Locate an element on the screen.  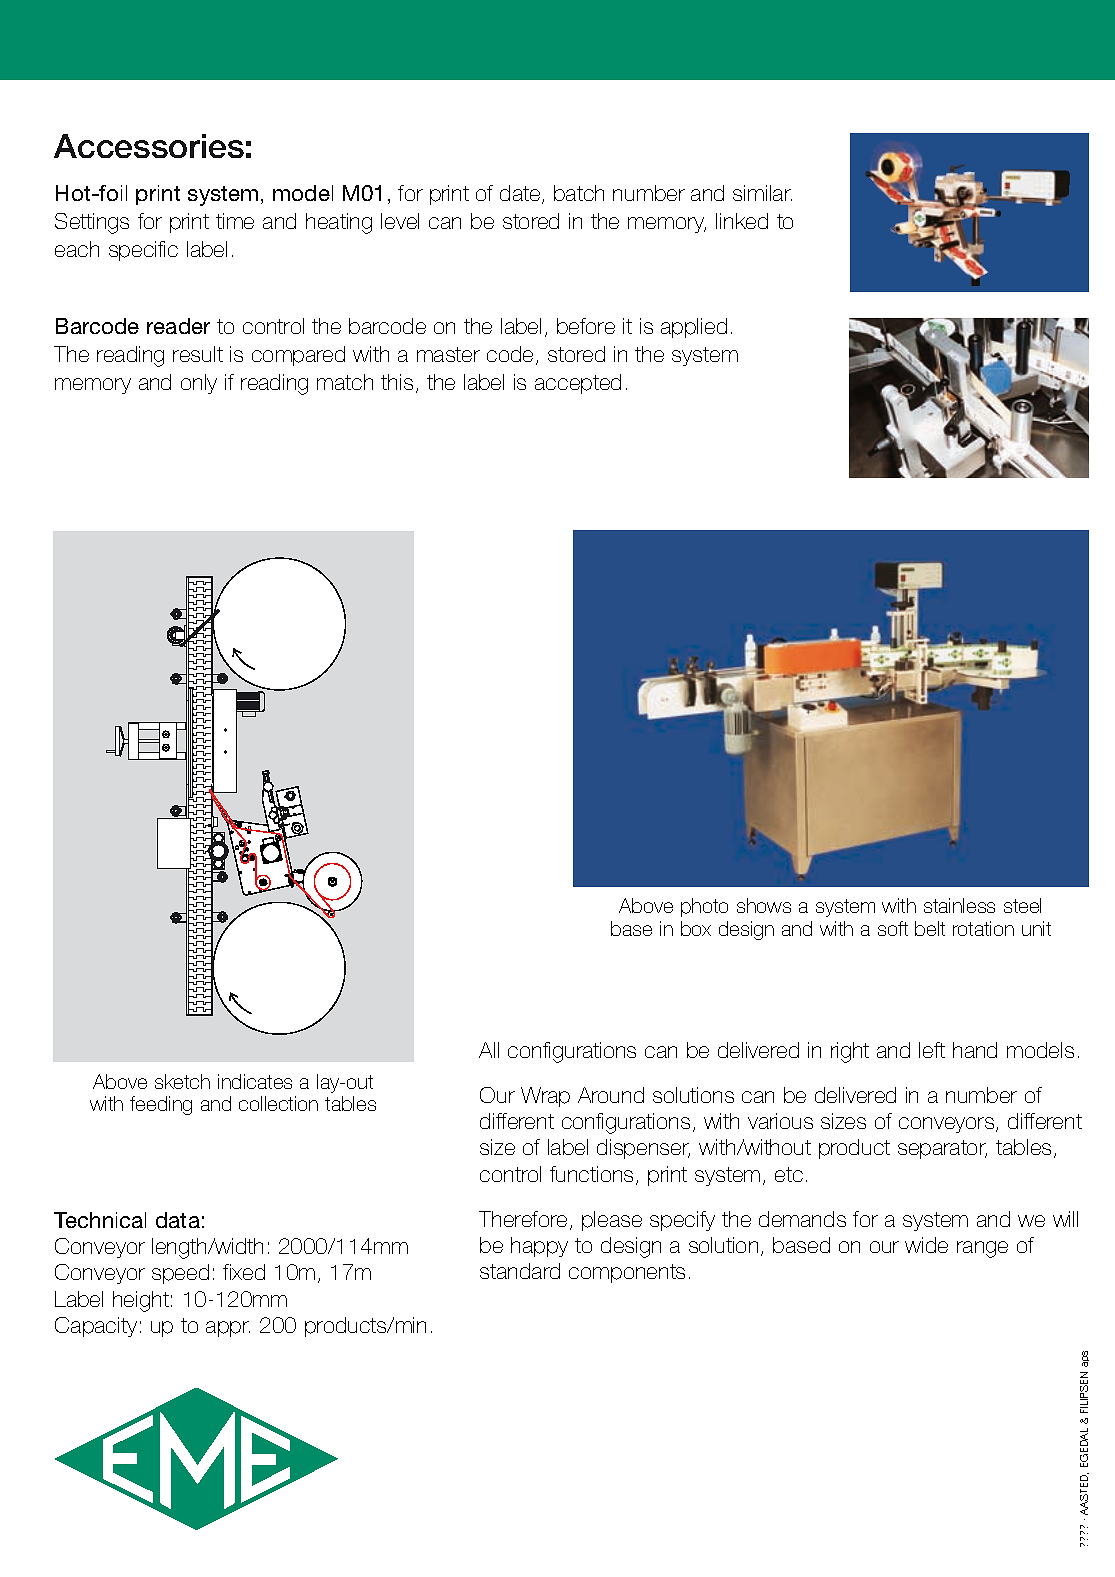
standard is located at coordinates (520, 1271).
